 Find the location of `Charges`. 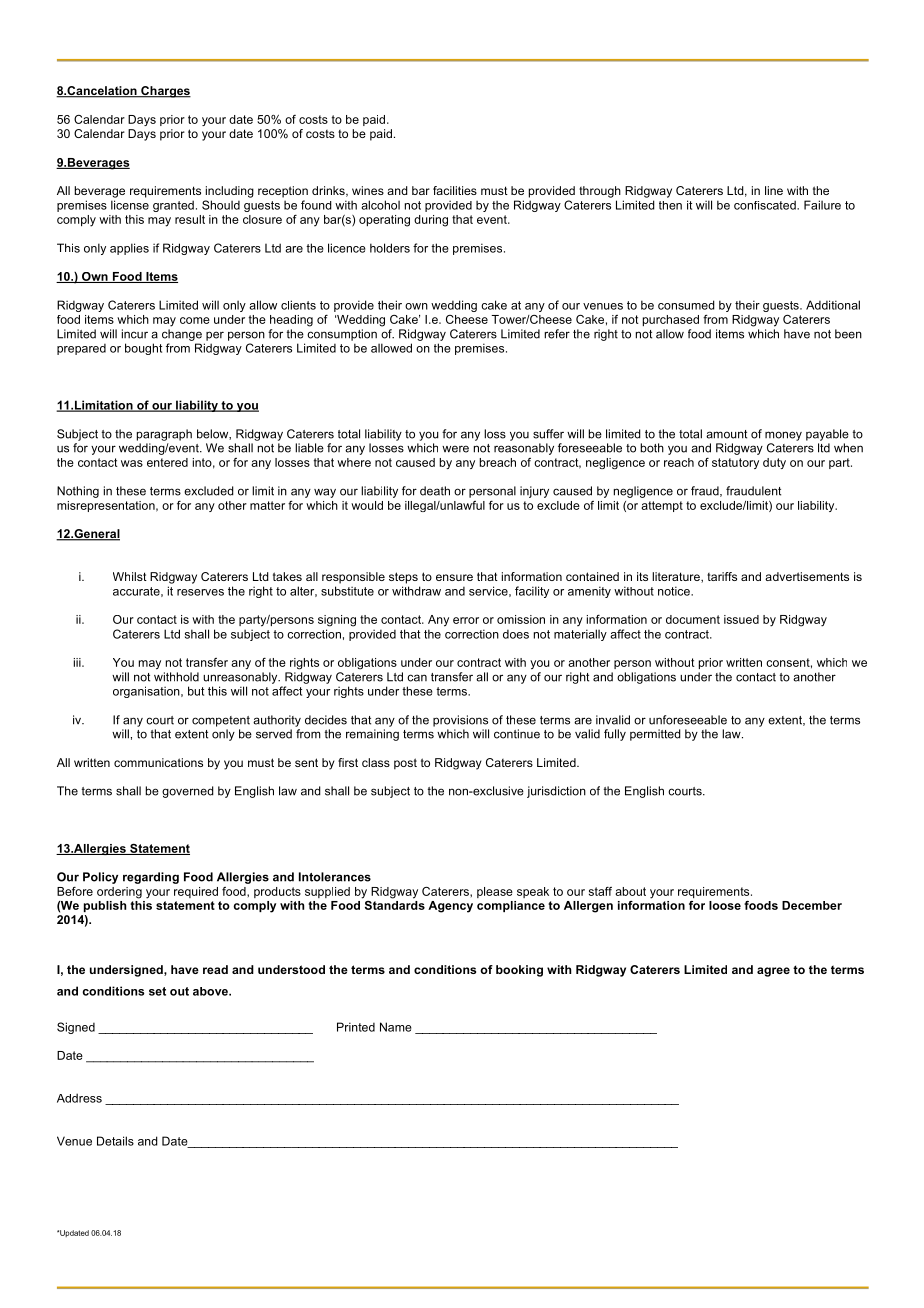

Charges is located at coordinates (165, 92).
